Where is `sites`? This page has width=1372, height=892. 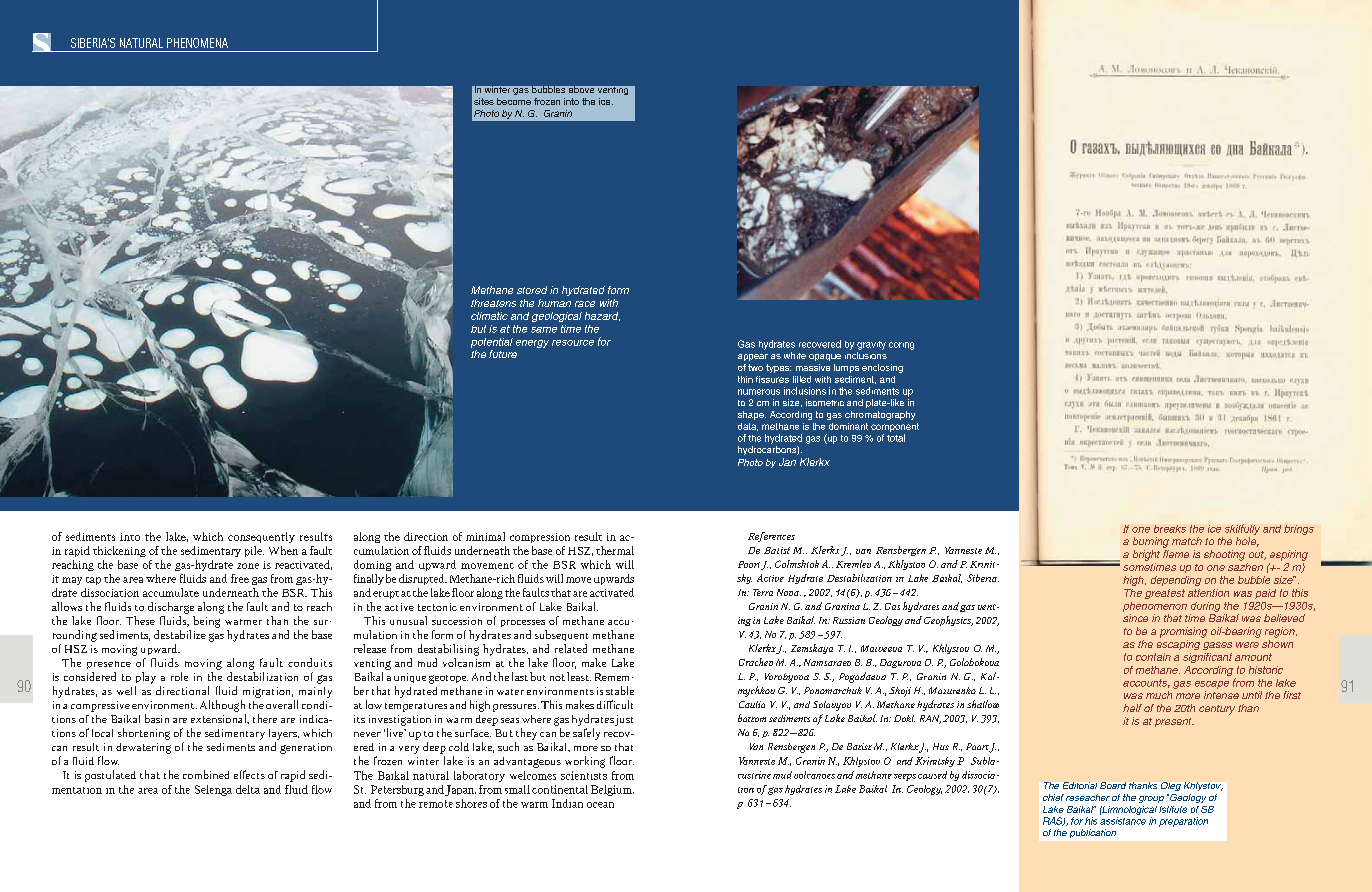
sites is located at coordinates (484, 101).
